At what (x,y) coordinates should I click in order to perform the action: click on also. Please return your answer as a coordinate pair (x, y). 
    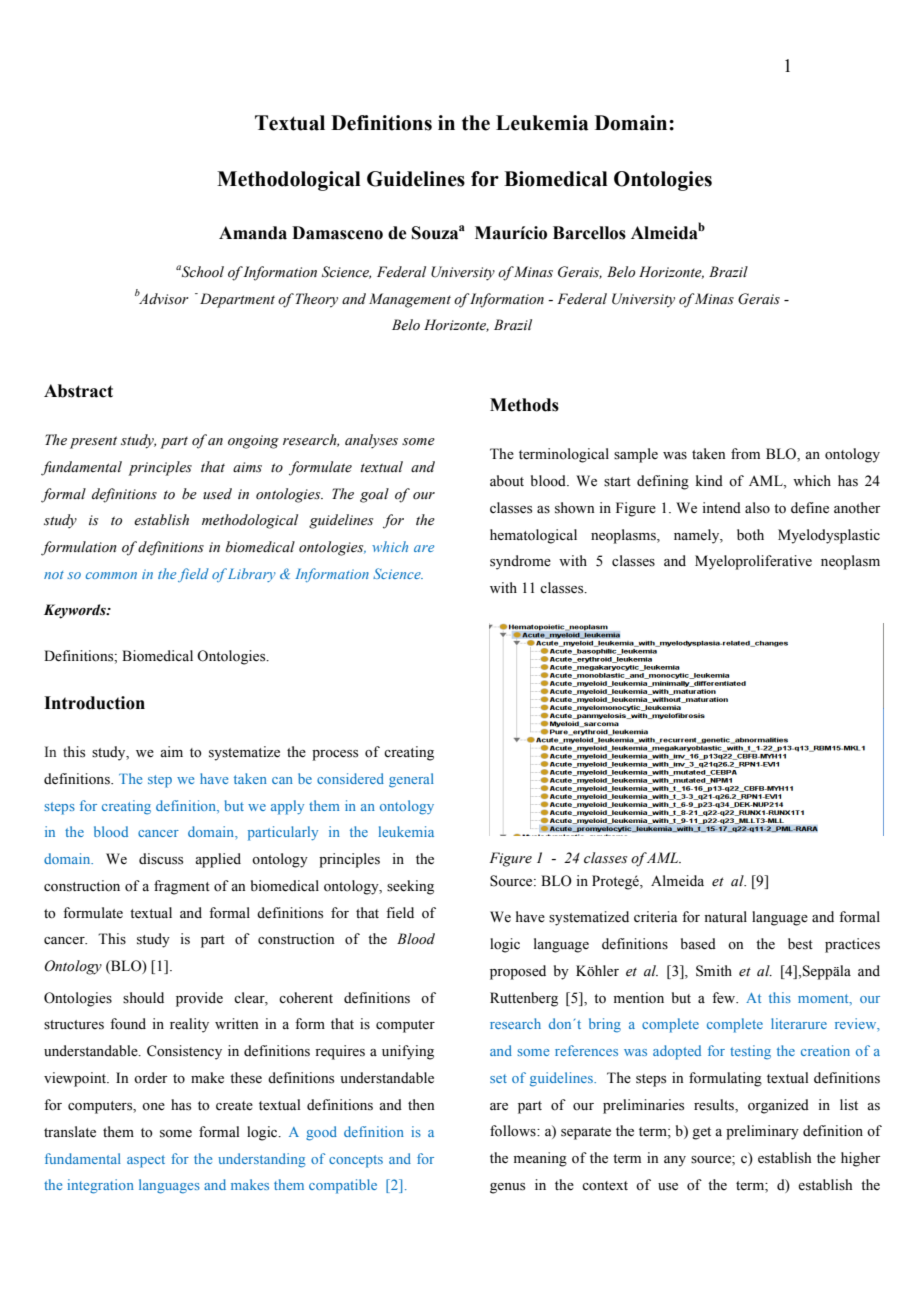
    Looking at the image, I should click on (757, 508).
